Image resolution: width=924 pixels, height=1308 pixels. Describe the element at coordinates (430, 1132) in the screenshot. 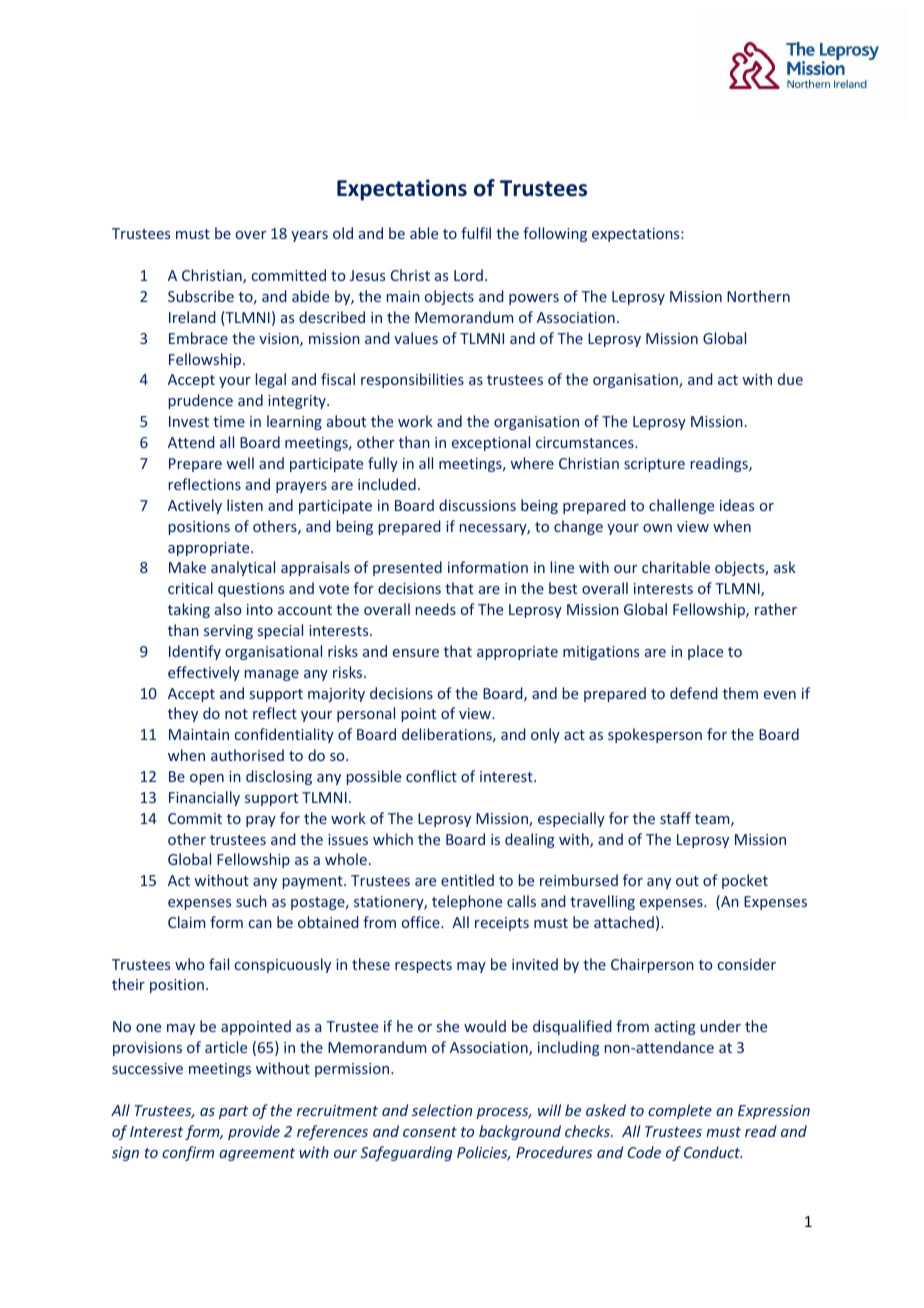

I see `consent` at that location.
